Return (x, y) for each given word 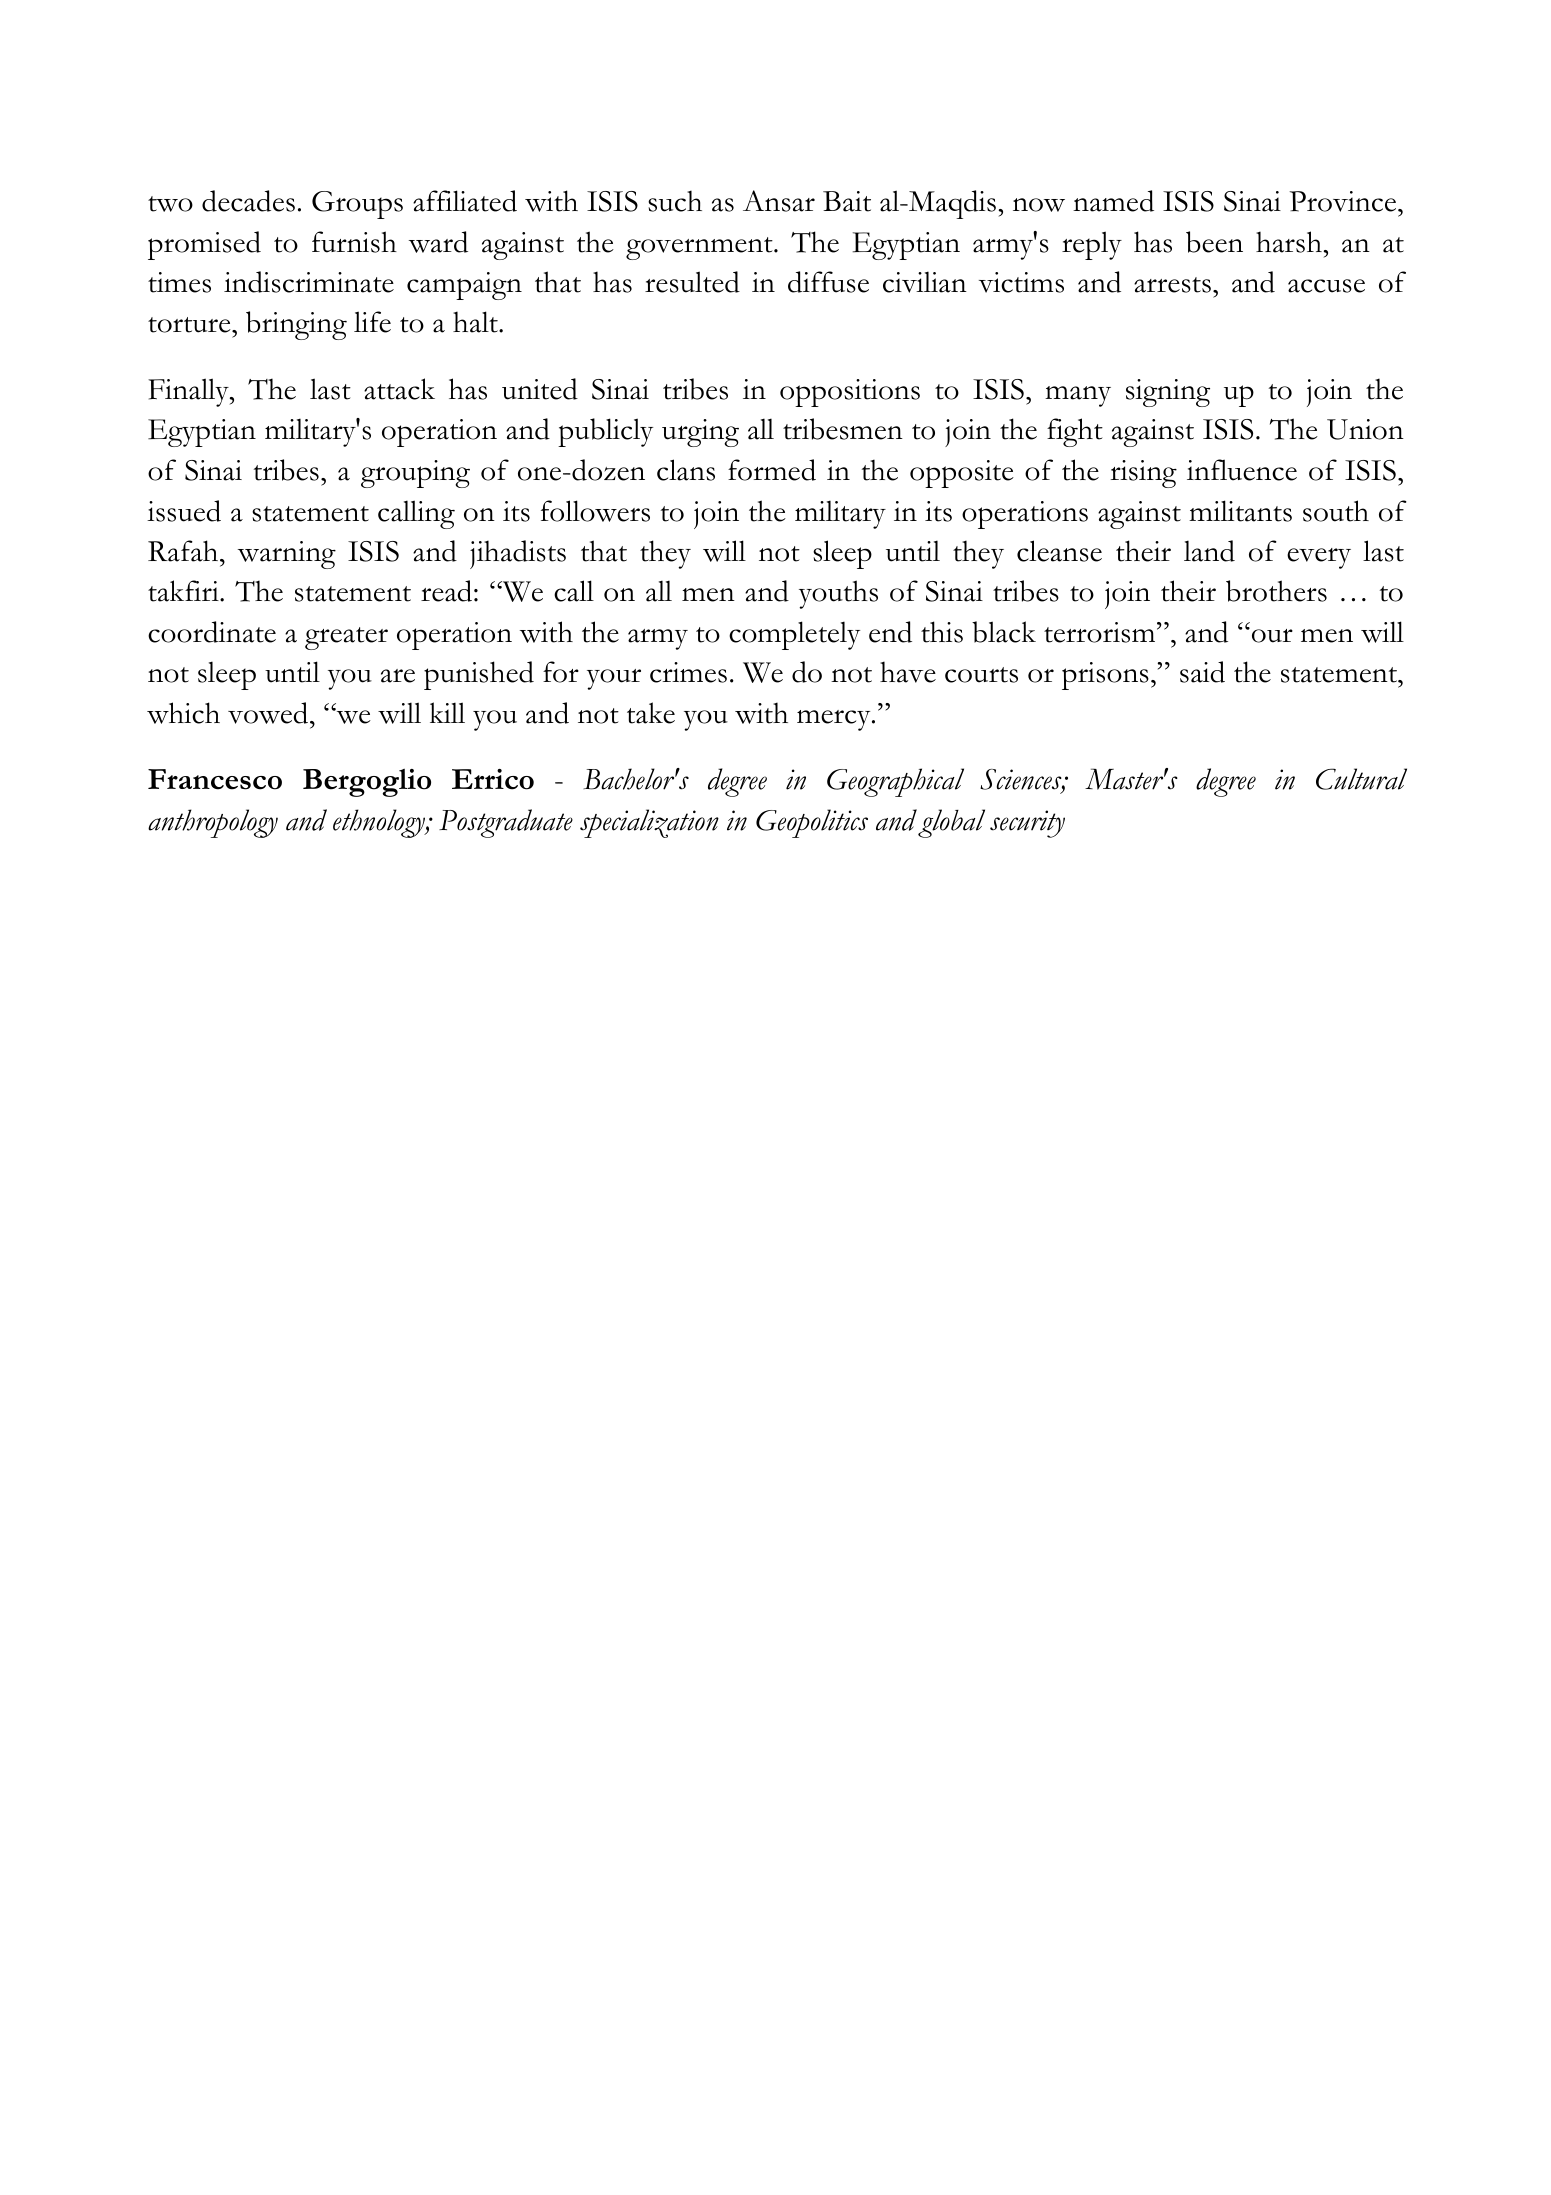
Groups (357, 205)
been (1214, 242)
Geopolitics (812, 823)
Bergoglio (367, 783)
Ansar (779, 201)
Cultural (1361, 779)
